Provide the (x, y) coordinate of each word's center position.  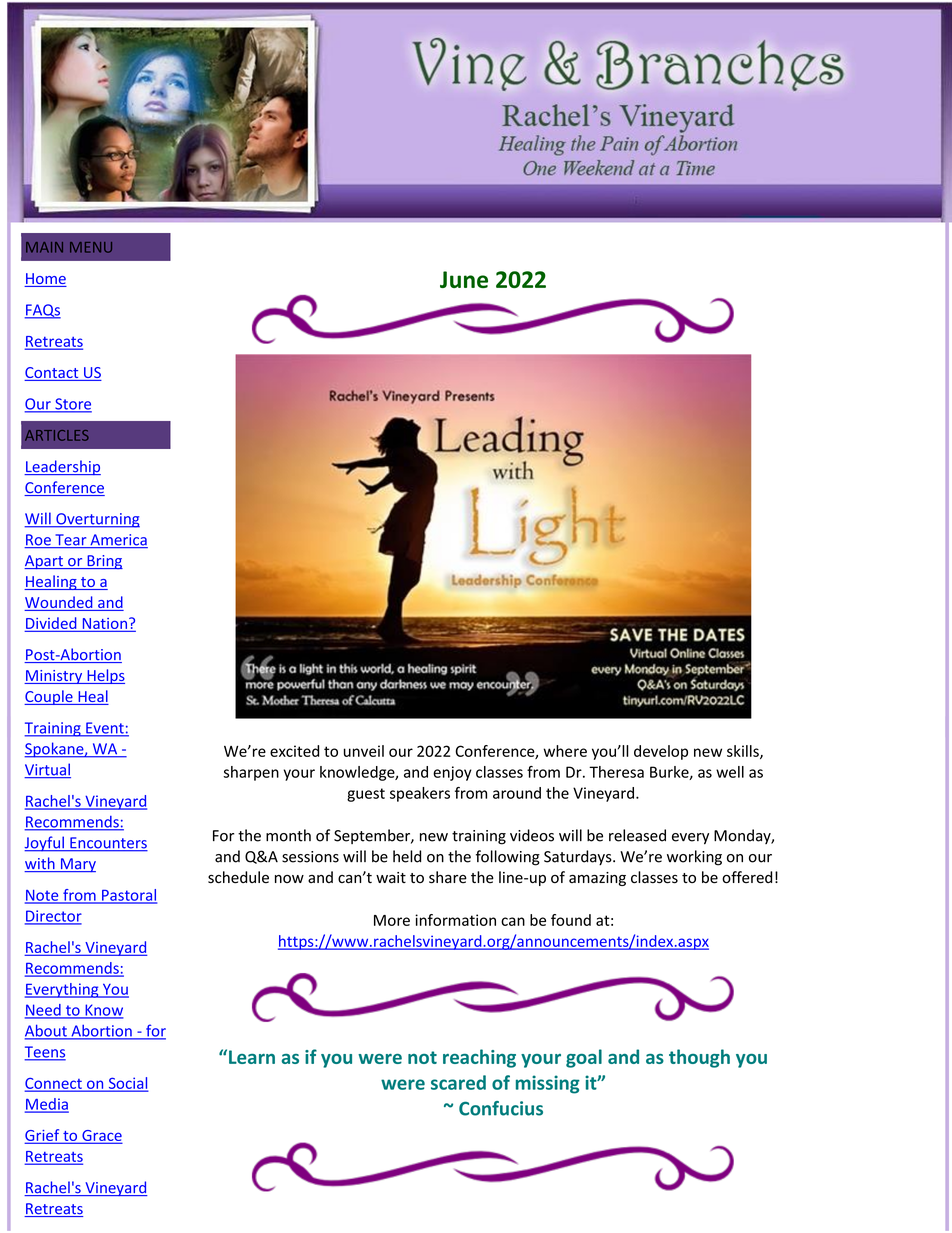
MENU (91, 247)
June (464, 279)
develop (661, 752)
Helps (105, 676)
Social (127, 1084)
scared (458, 1082)
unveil (364, 751)
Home (45, 280)
